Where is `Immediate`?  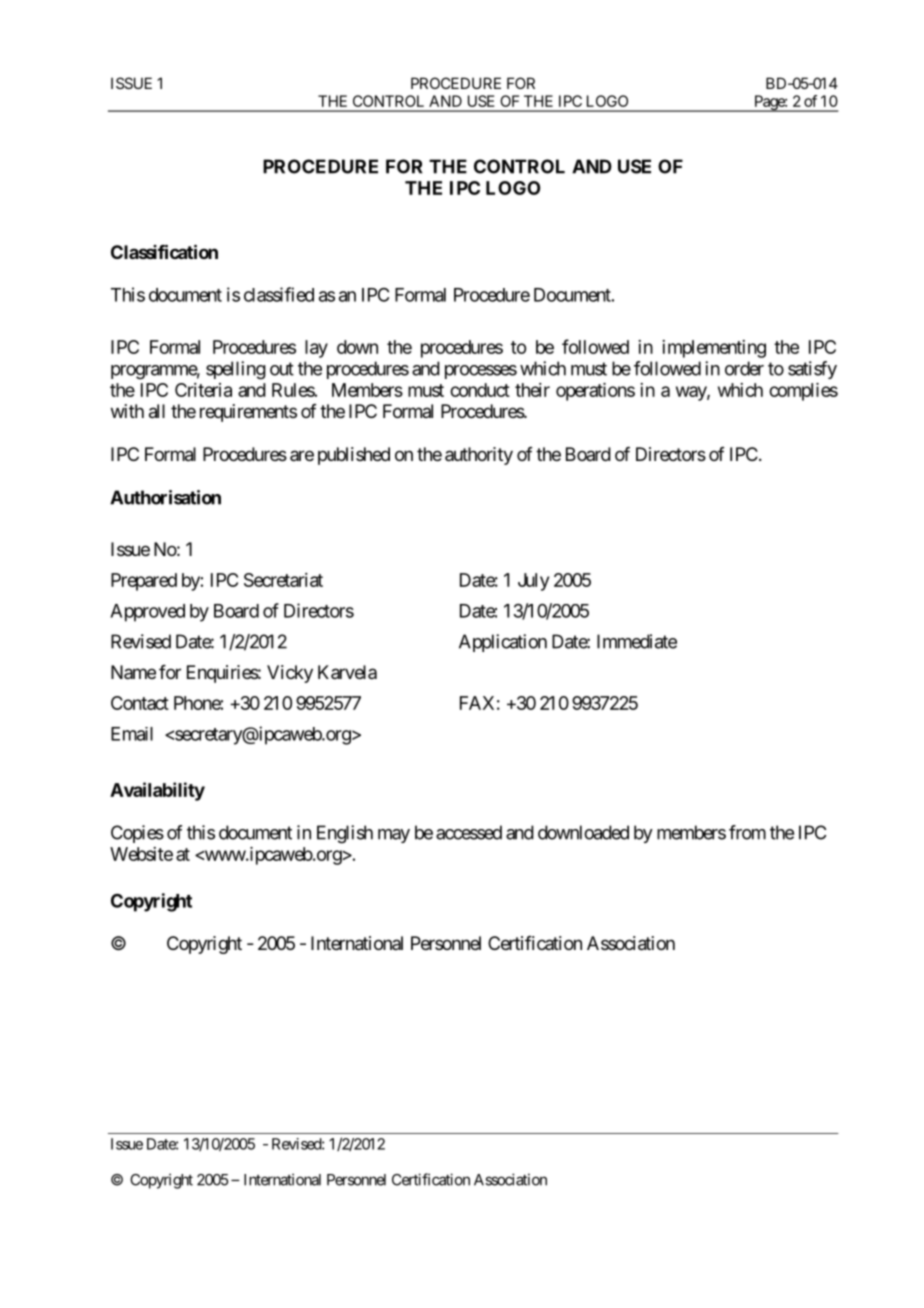 Immediate is located at coordinates (637, 641).
